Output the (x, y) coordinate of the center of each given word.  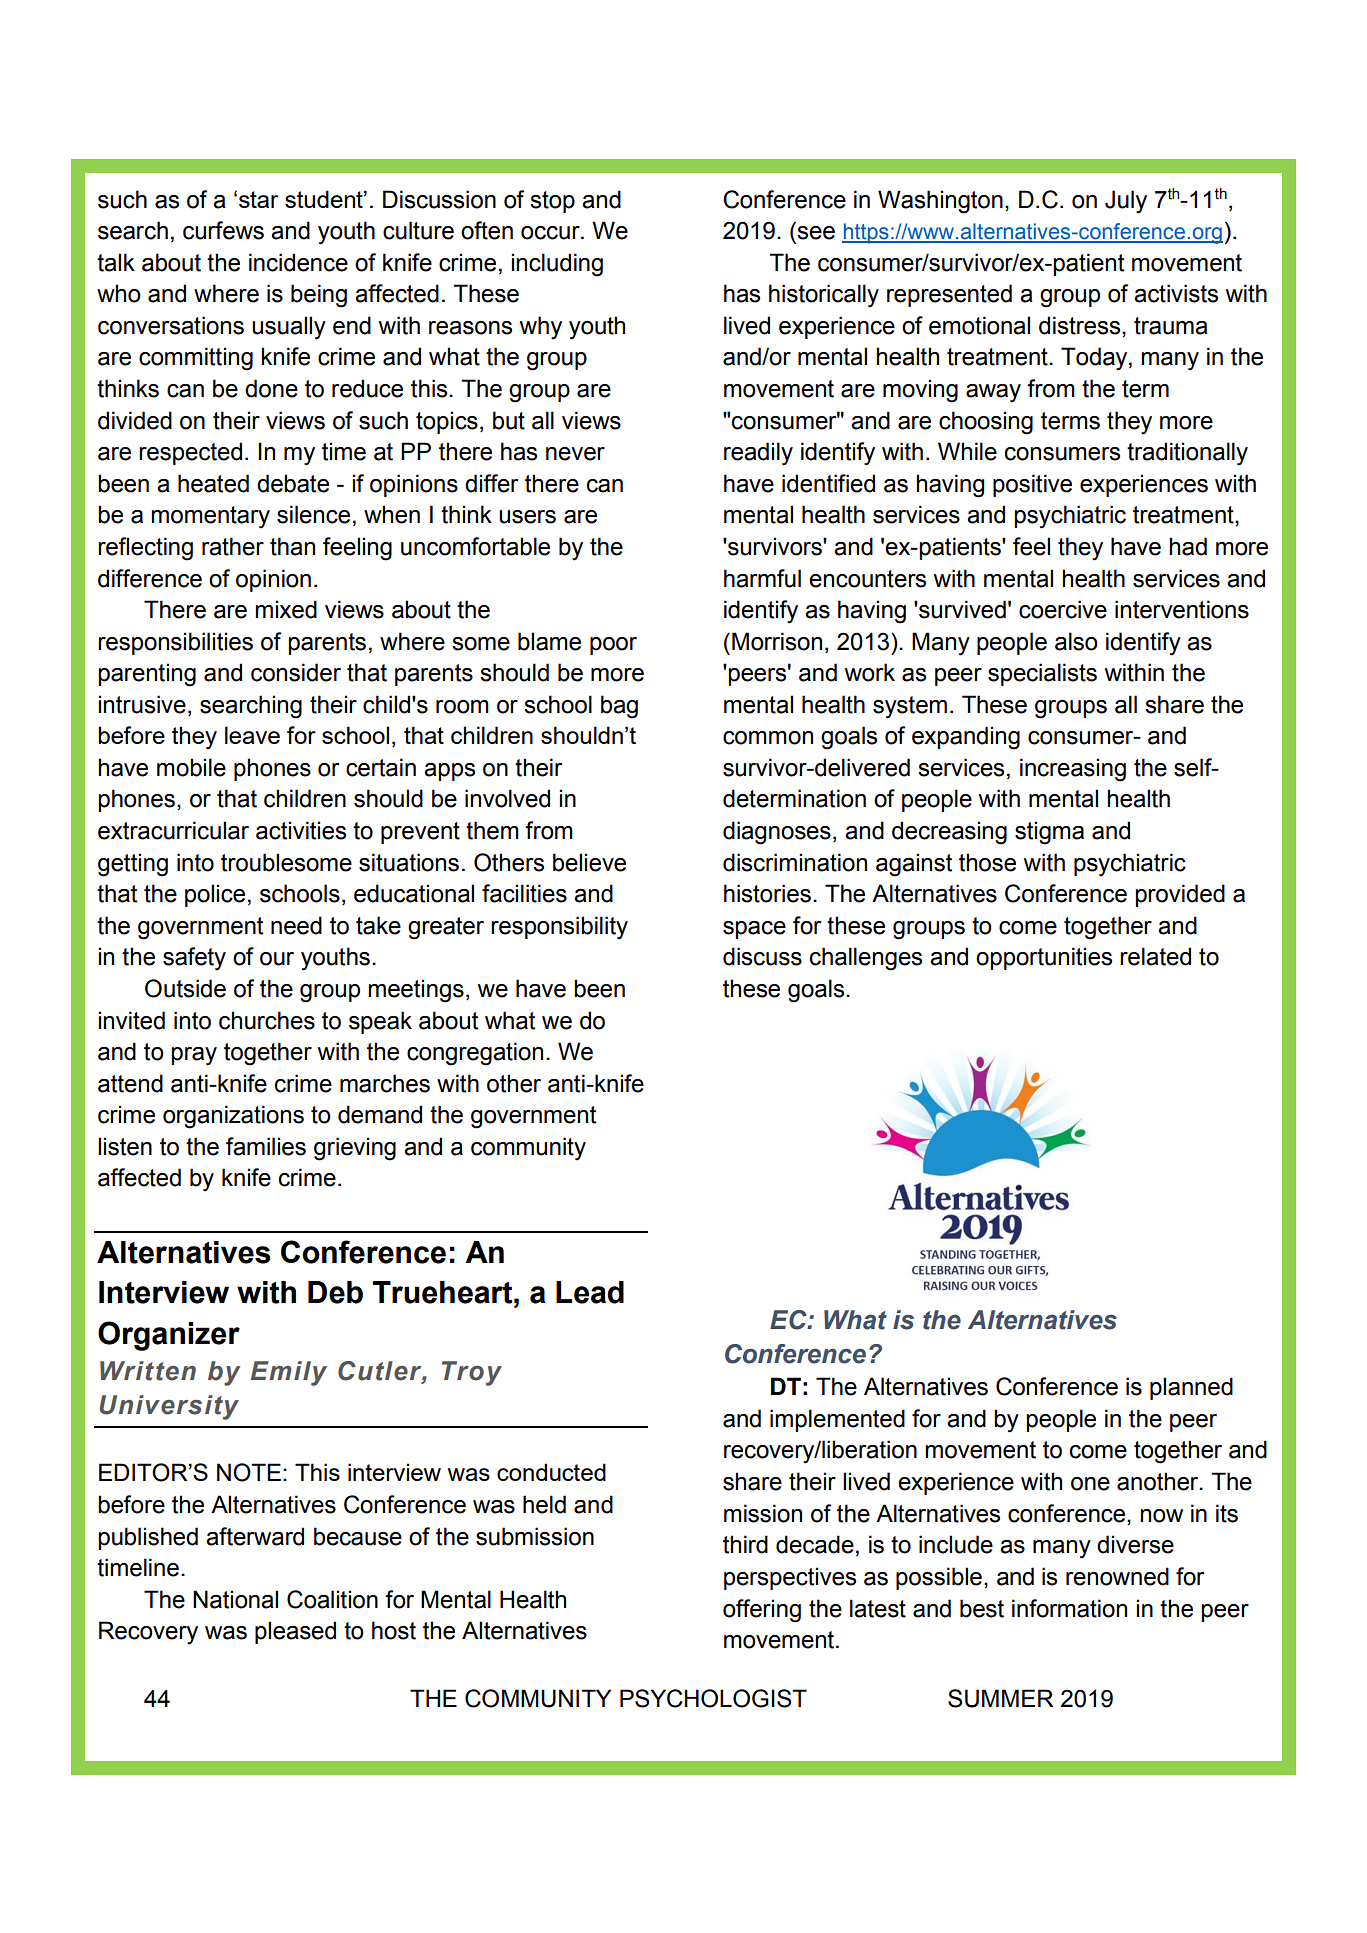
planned (1191, 1388)
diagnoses (777, 833)
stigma (1049, 833)
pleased (295, 1632)
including (557, 265)
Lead (590, 1292)
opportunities (1044, 958)
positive (1032, 485)
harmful (762, 578)
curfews (223, 230)
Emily (289, 1373)
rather (233, 546)
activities (301, 830)
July (1126, 202)
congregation (475, 1054)
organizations (233, 1117)
